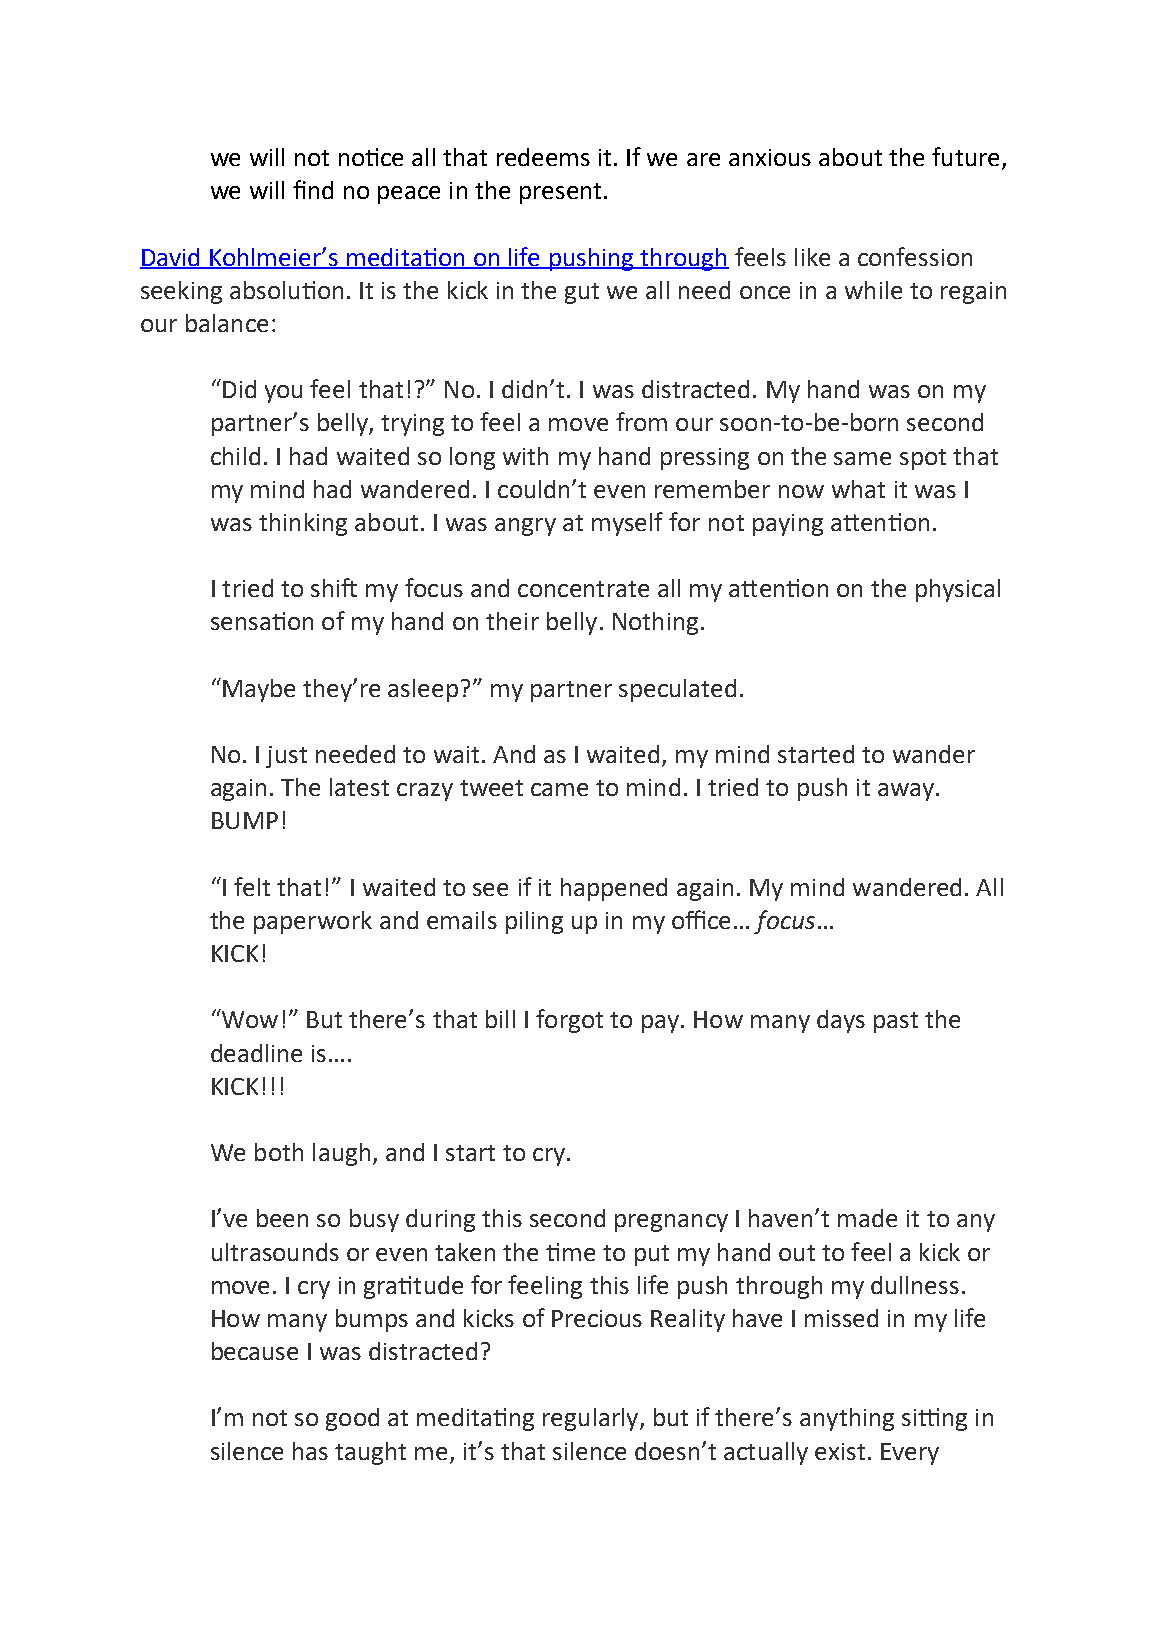 Image resolution: width=1154 pixels, height=1633 pixels. Describe the element at coordinates (313, 189) in the page. I see `find` at that location.
